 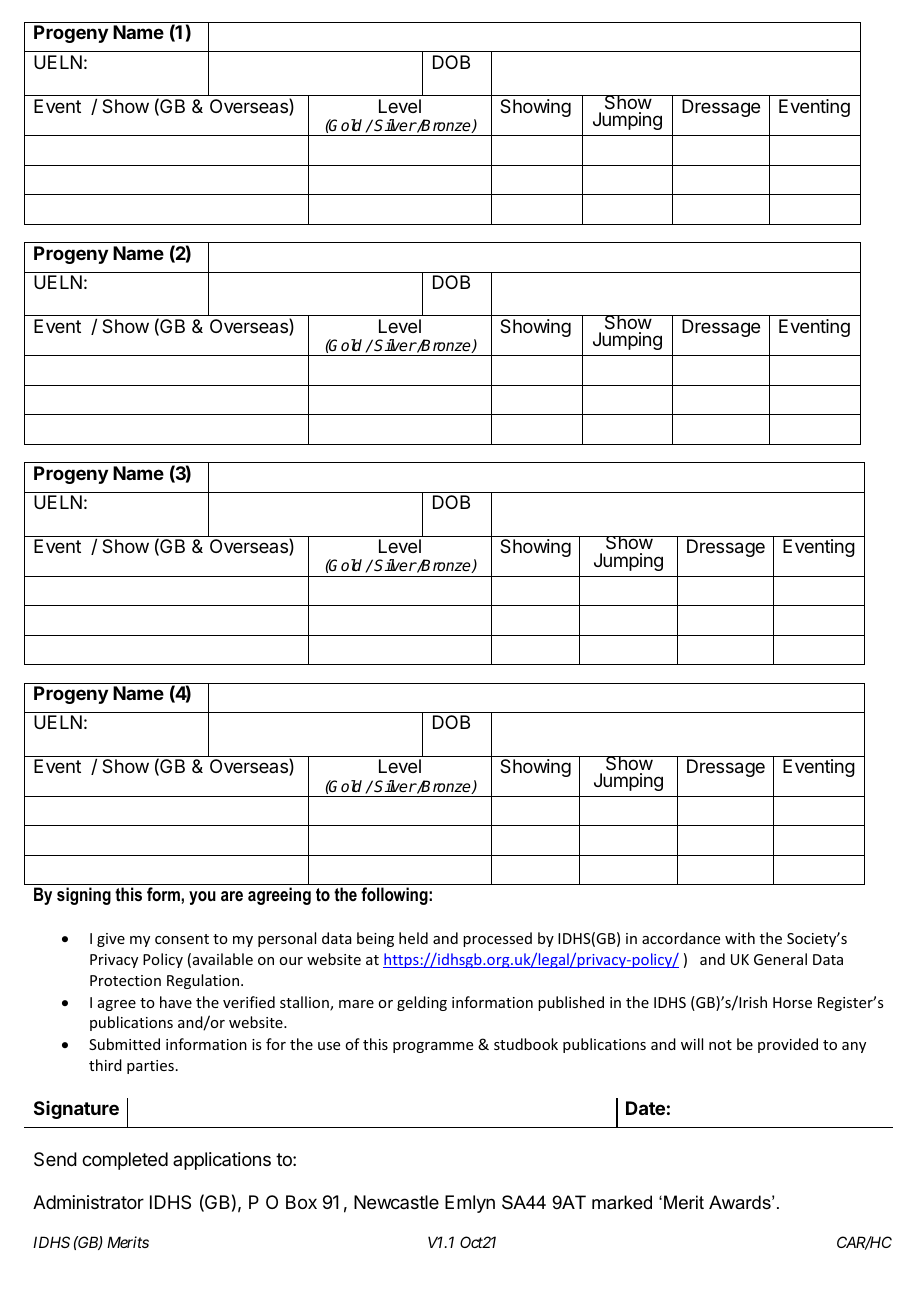 What do you see at coordinates (788, 1045) in the screenshot?
I see `provided` at bounding box center [788, 1045].
